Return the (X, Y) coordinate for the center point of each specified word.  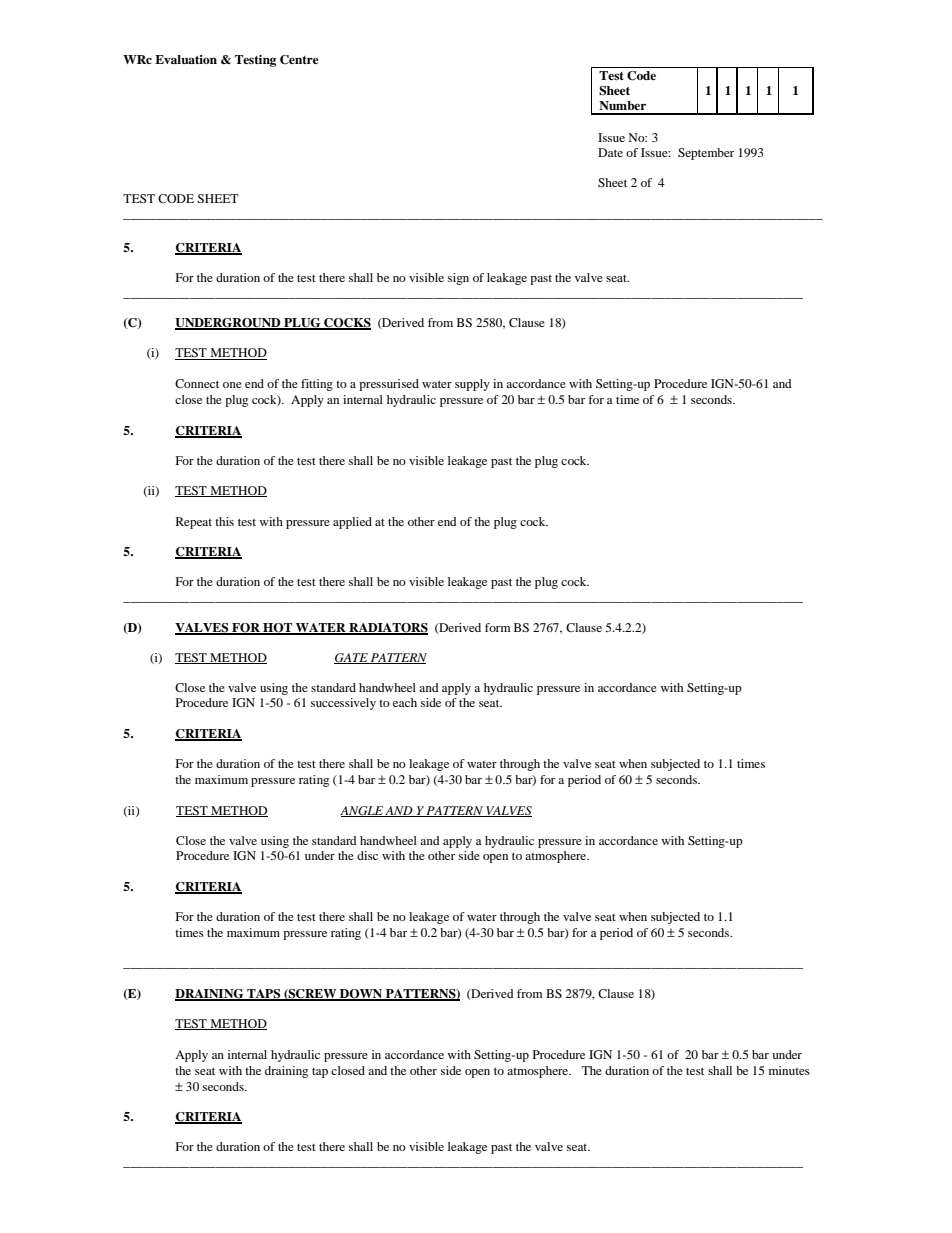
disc (367, 855)
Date (610, 152)
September (706, 154)
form (497, 627)
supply (472, 385)
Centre (299, 60)
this (224, 521)
